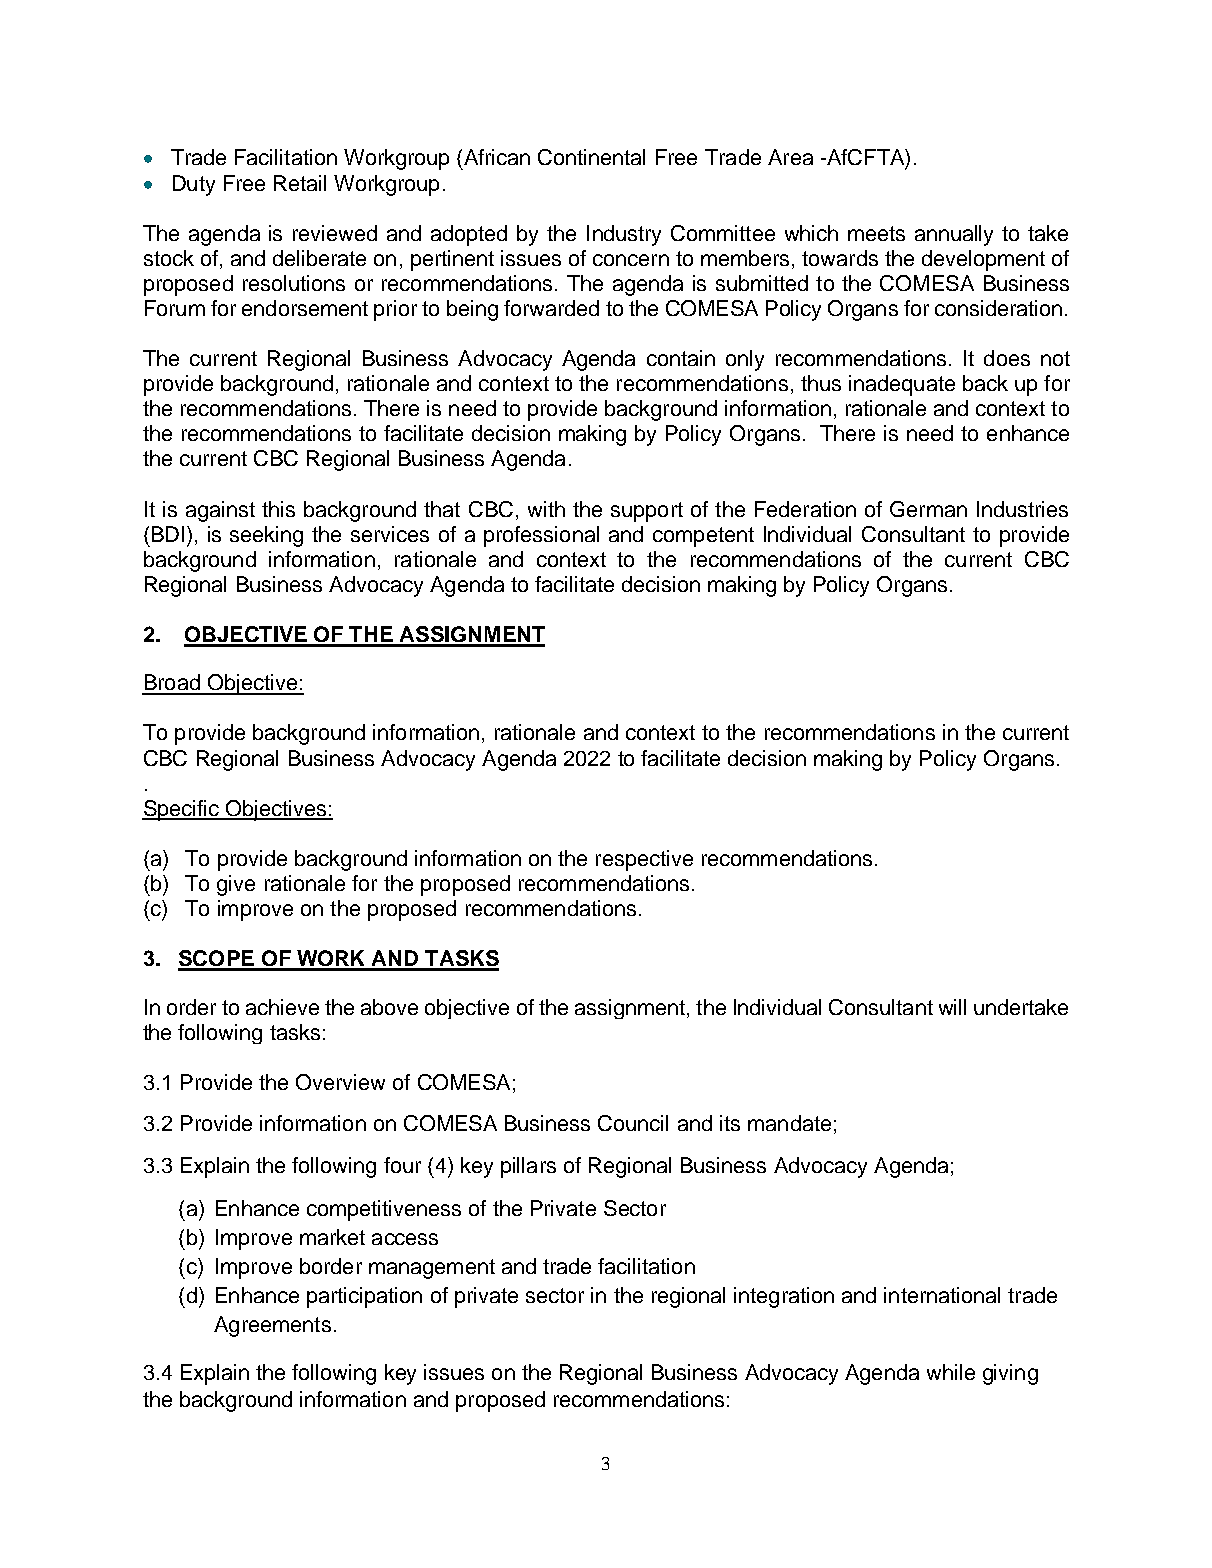  Describe the element at coordinates (954, 235) in the screenshot. I see `annually` at that location.
